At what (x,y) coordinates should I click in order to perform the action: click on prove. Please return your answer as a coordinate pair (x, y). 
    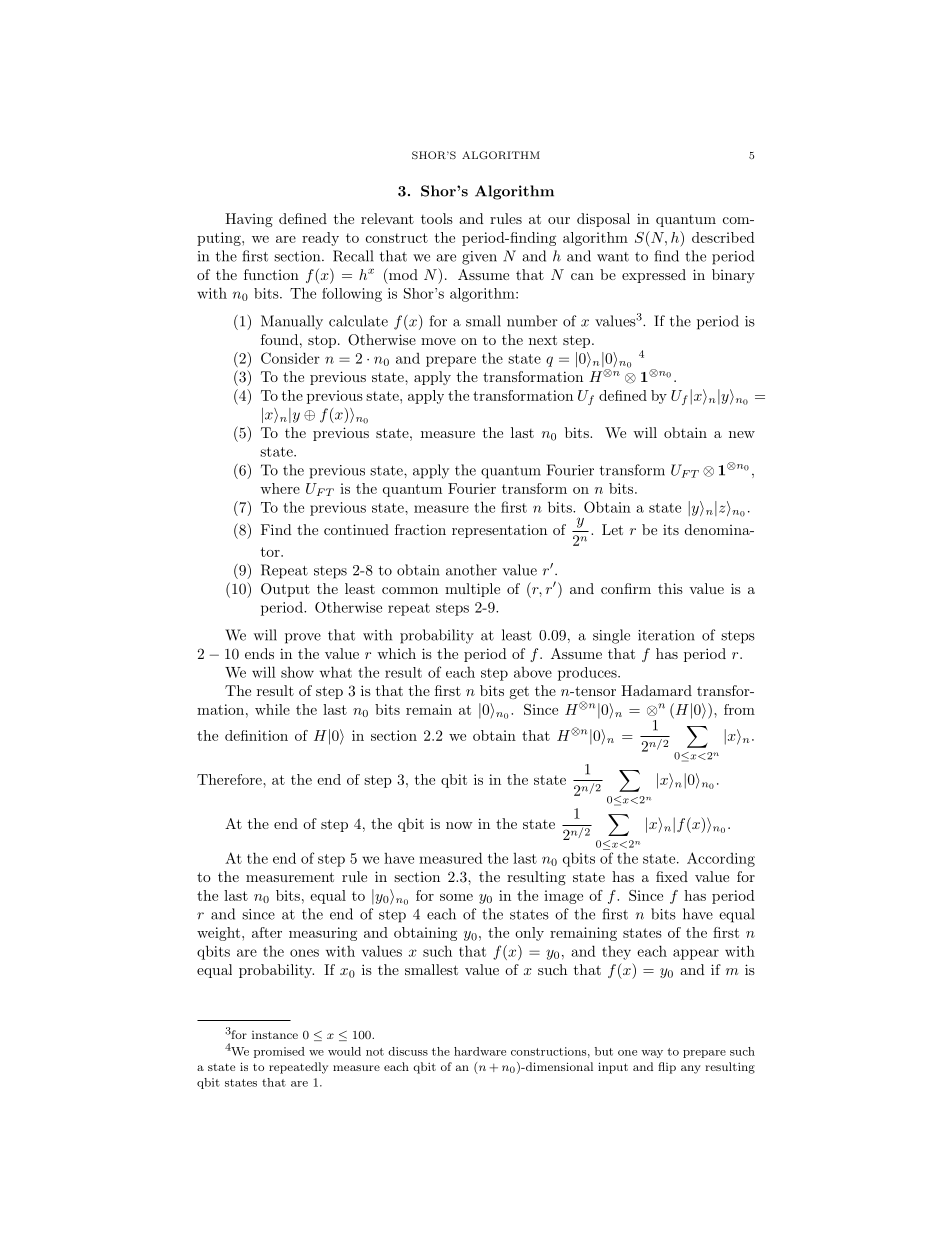
    Looking at the image, I should click on (303, 638).
